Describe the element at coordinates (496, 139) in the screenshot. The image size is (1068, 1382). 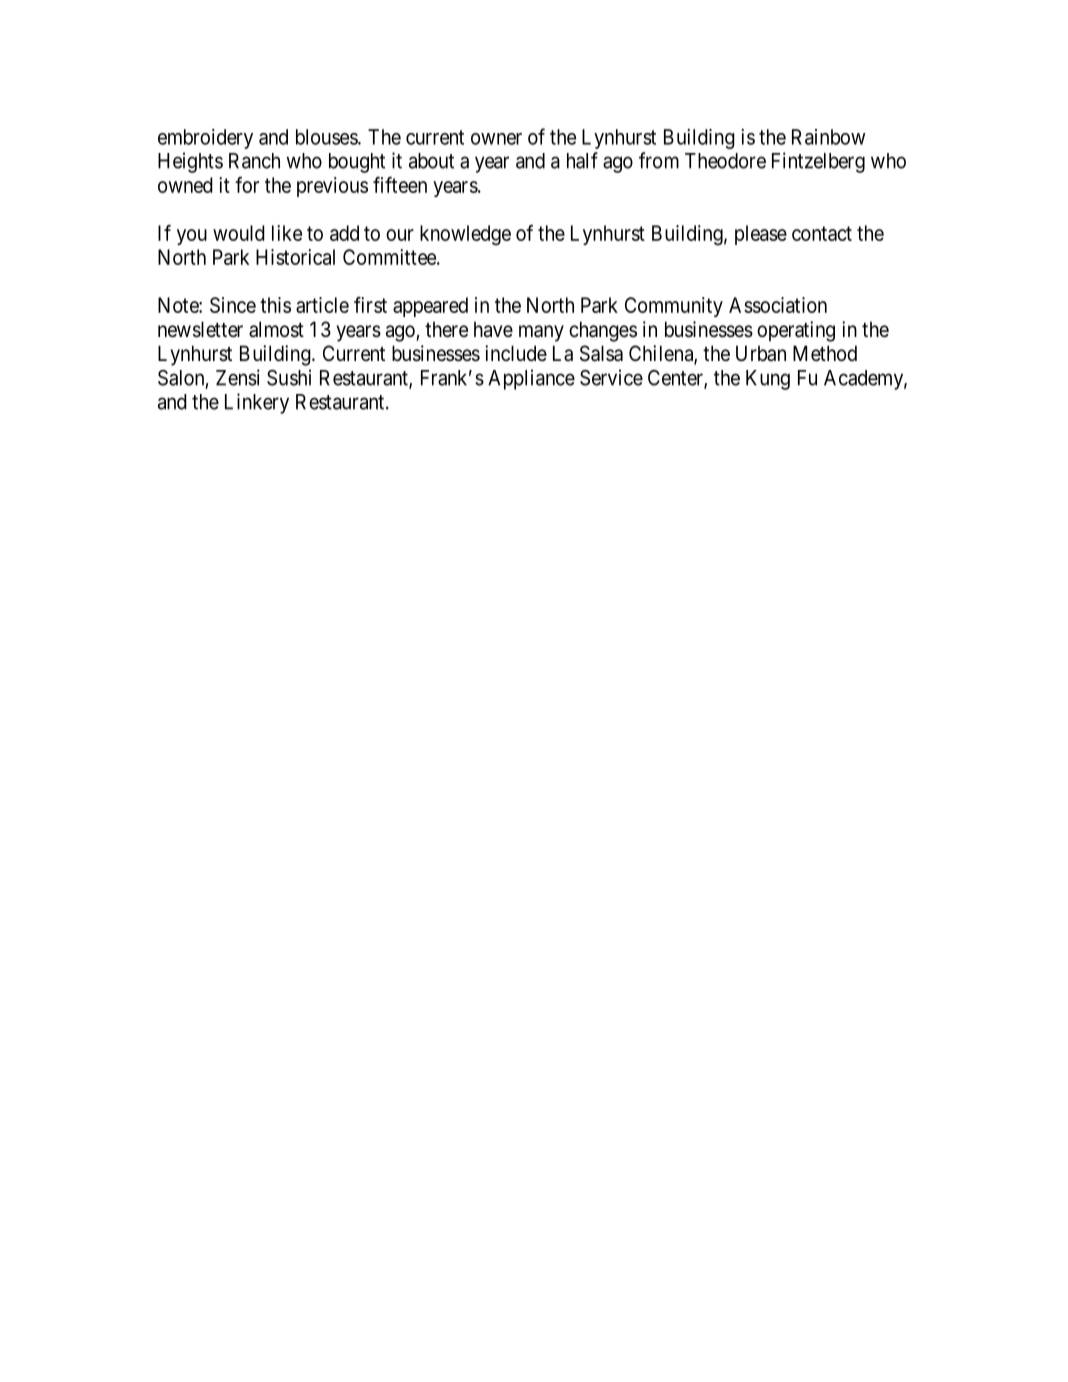
I see `owner` at that location.
